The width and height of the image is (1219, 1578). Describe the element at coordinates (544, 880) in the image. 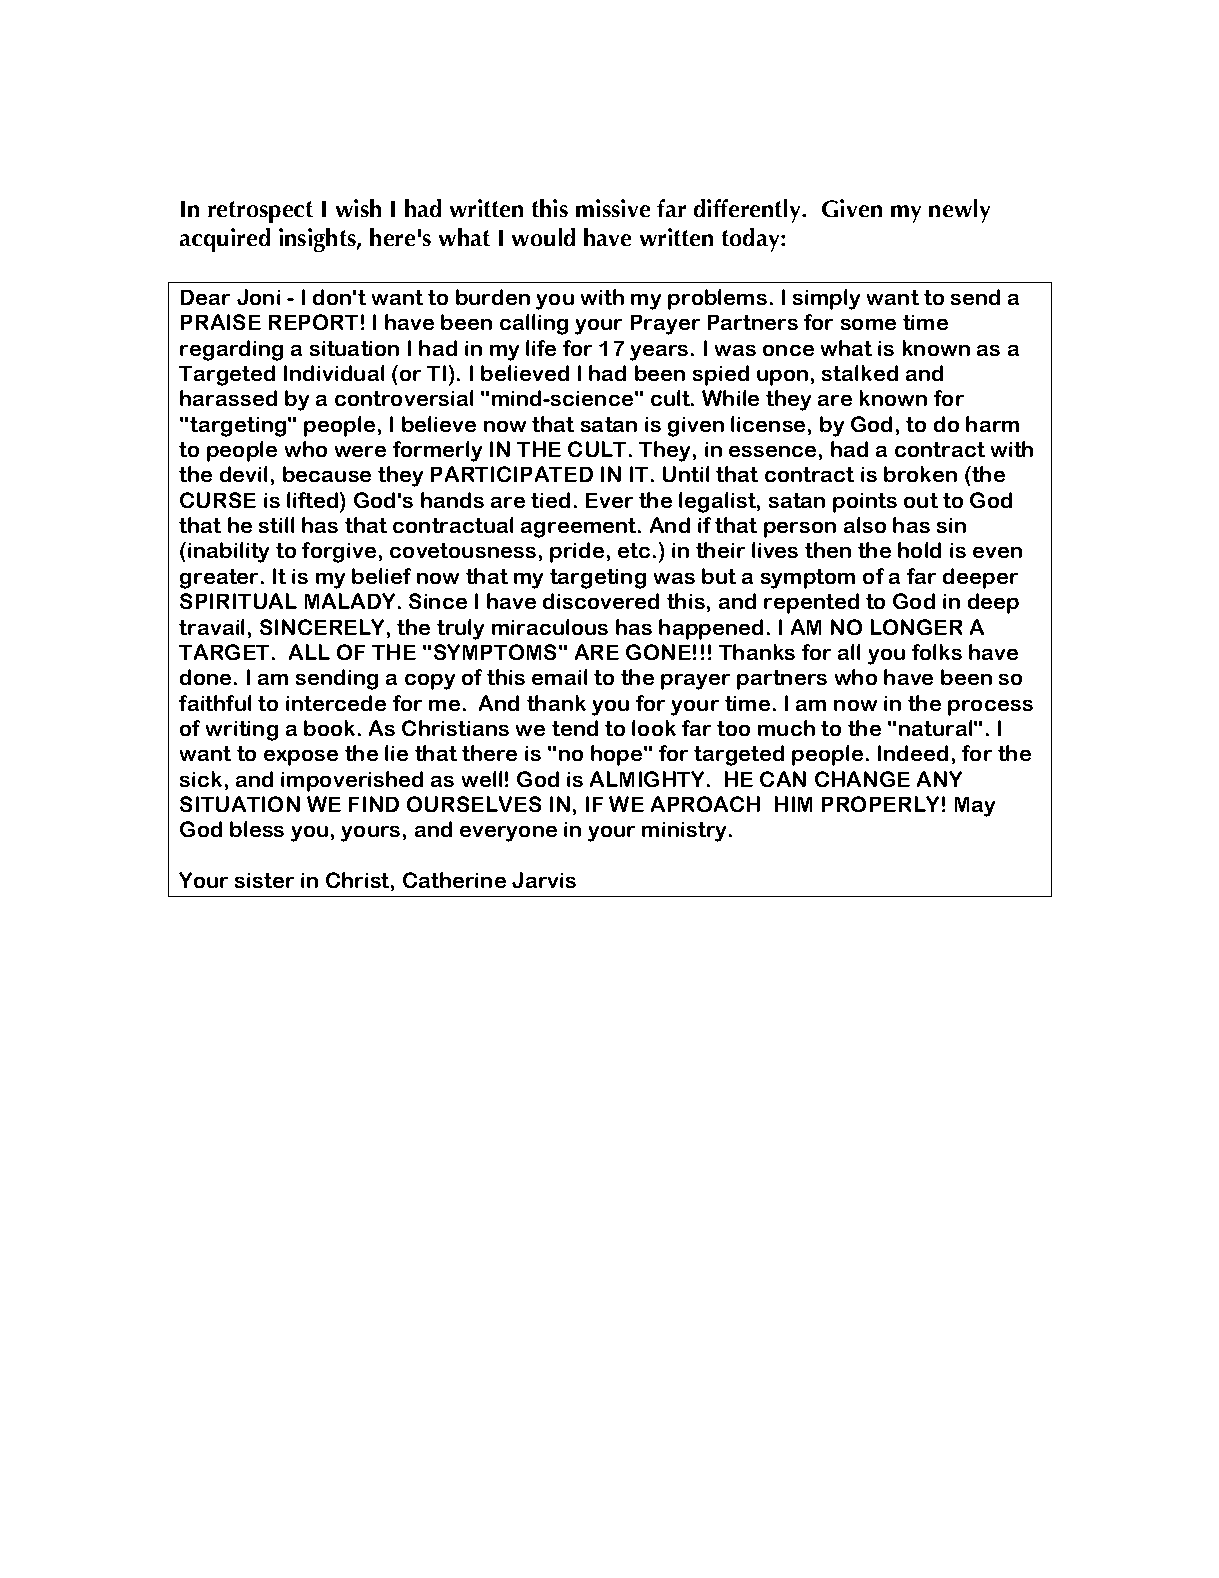

I see `Jarvis` at that location.
